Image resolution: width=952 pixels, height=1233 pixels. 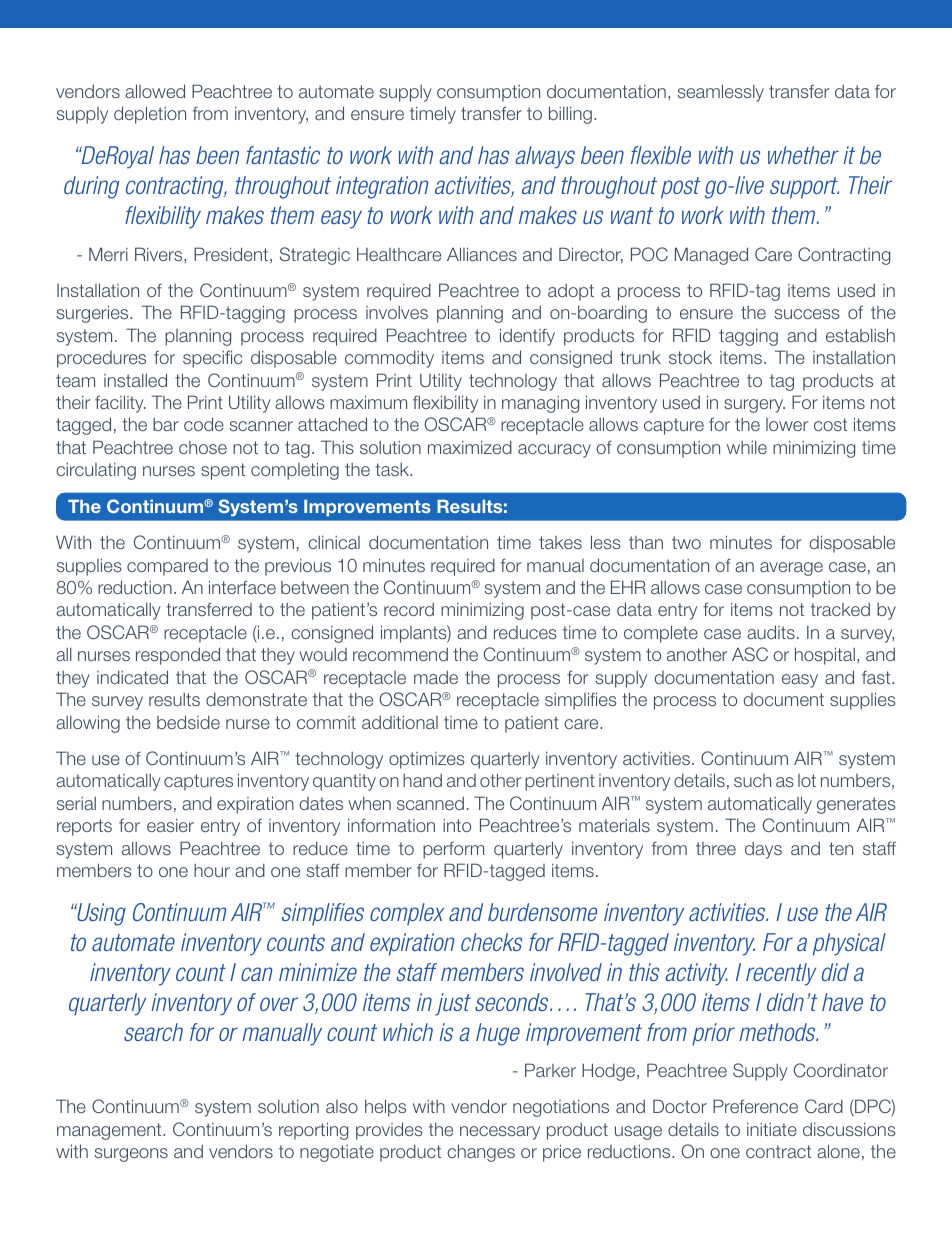 I want to click on audits, so click(x=771, y=632).
